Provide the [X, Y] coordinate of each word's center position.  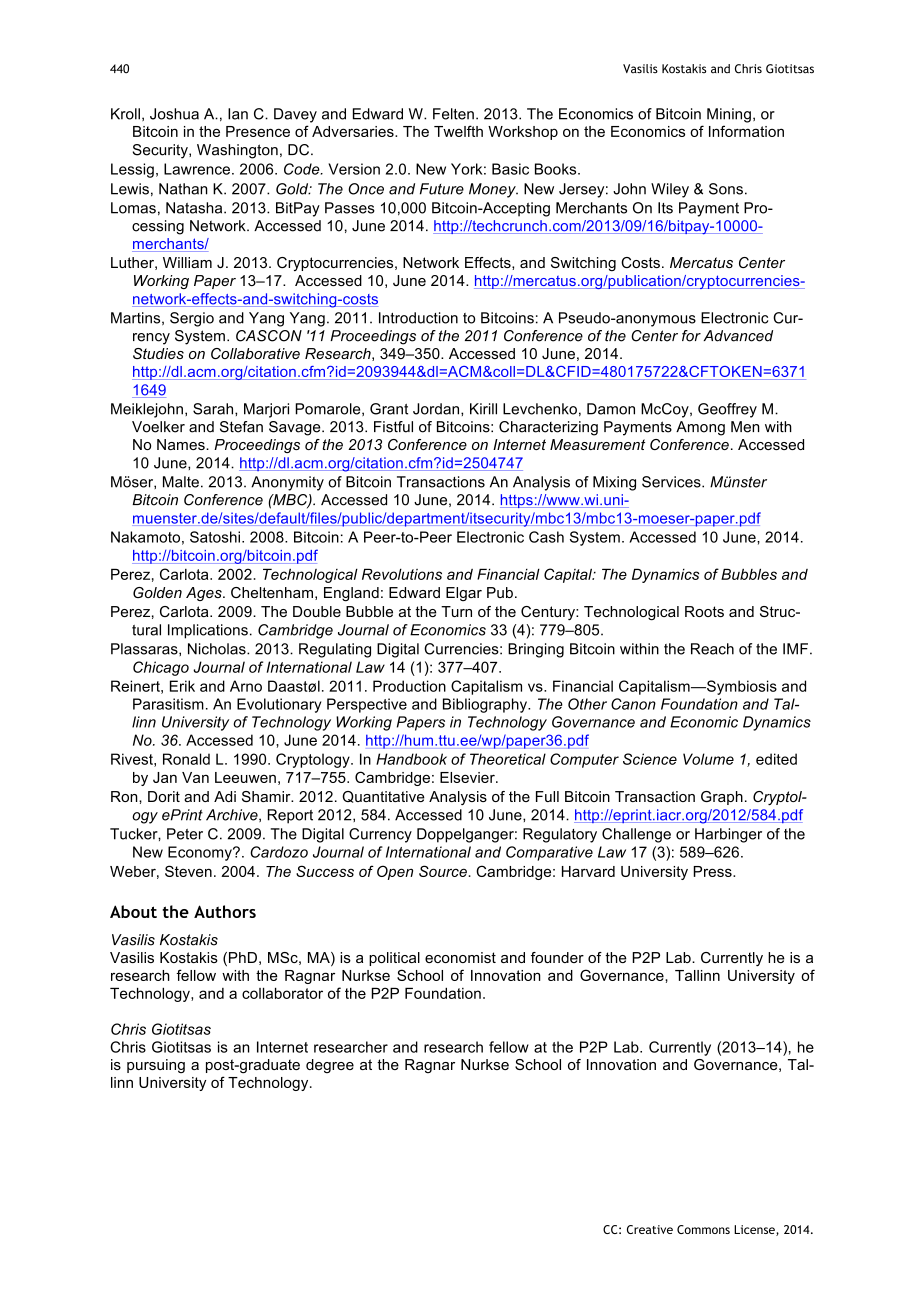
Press [713, 871]
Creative [650, 1229]
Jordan [437, 409]
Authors [225, 911]
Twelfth [458, 131]
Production [409, 686]
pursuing [156, 1066]
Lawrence [198, 169]
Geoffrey [727, 410]
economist [460, 957]
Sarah [214, 409]
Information [746, 131]
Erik [182, 686]
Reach [712, 649]
